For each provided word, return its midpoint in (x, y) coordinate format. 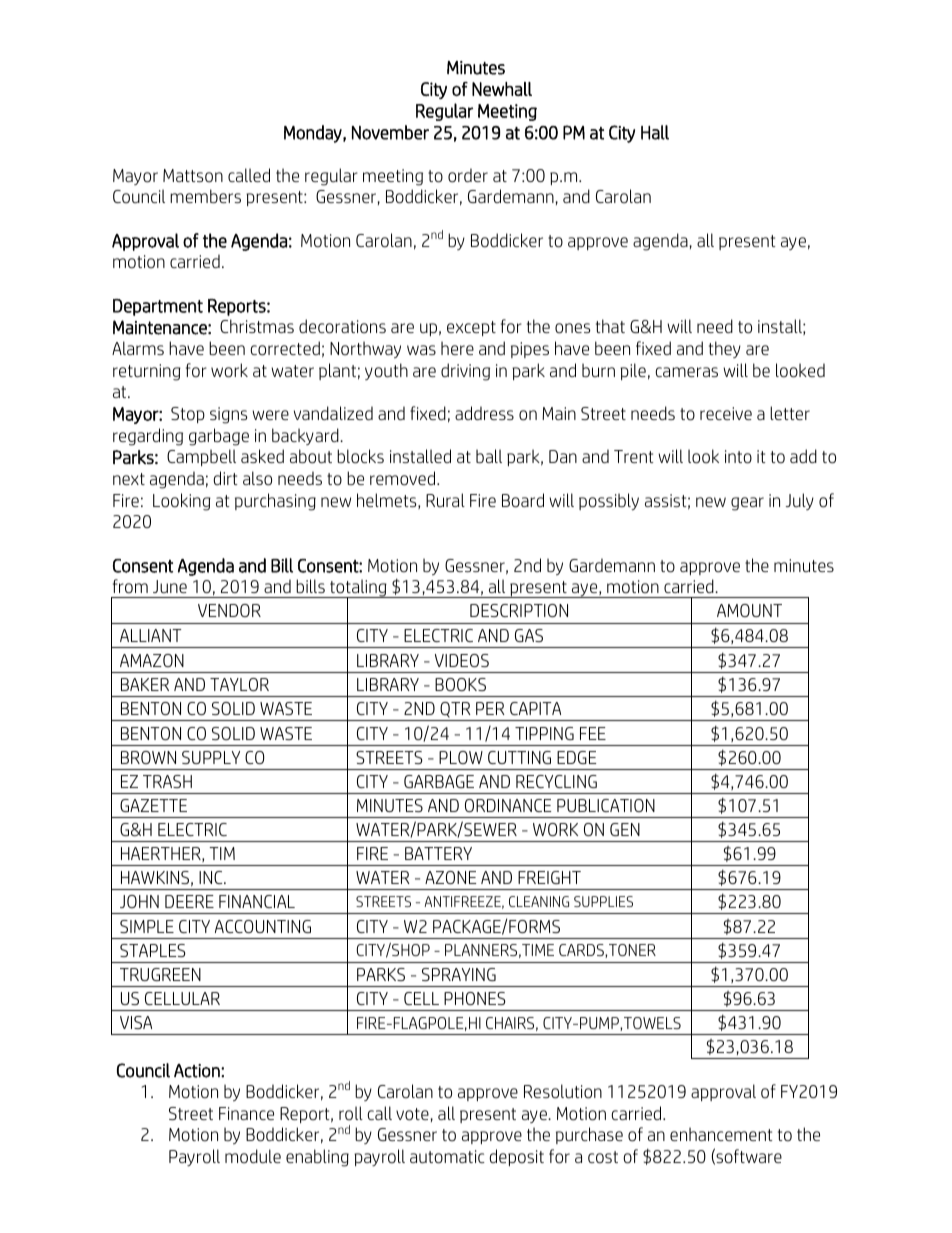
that (610, 326)
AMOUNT (749, 610)
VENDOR (229, 610)
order (468, 175)
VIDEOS (462, 660)
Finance (246, 1113)
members (205, 196)
